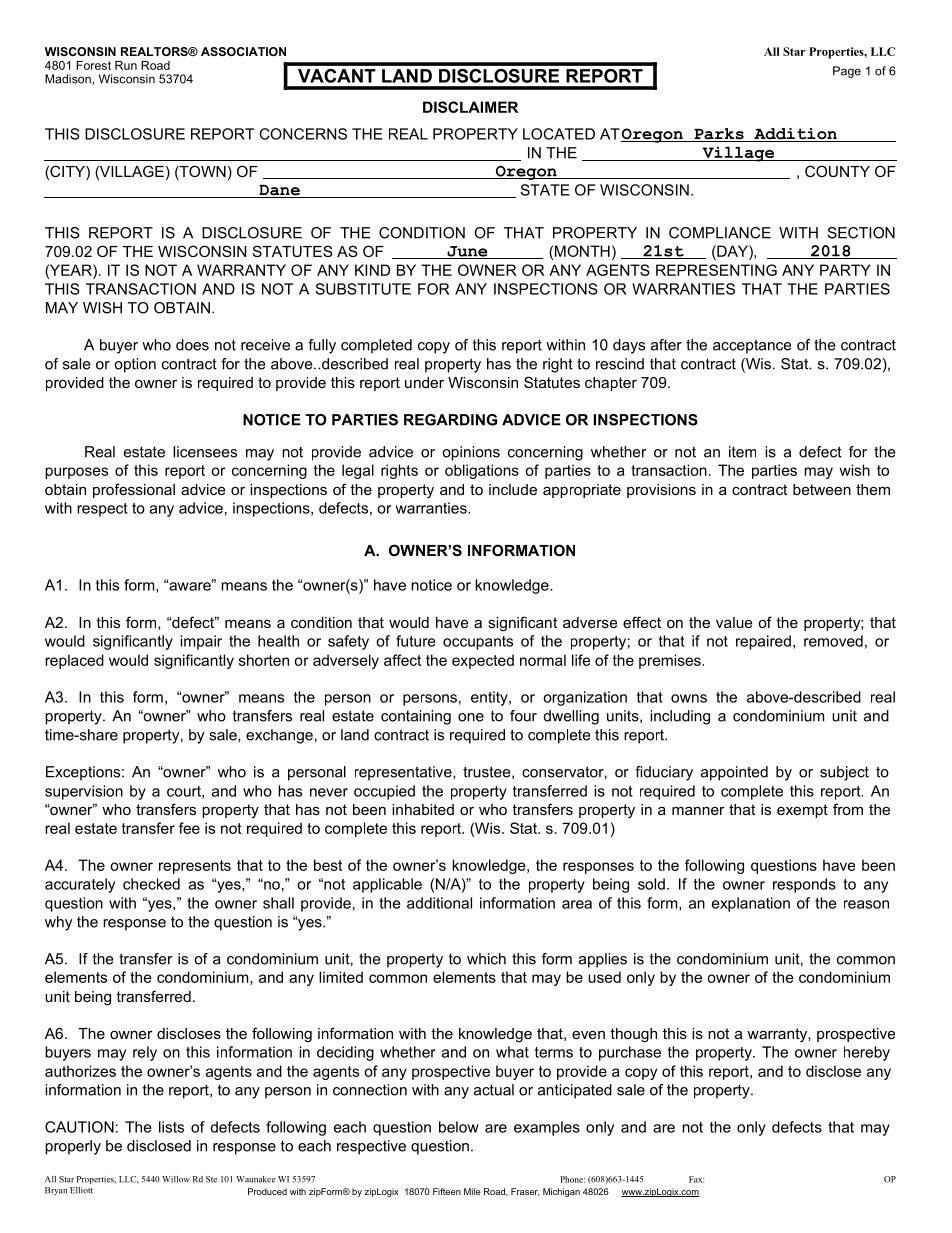  Describe the element at coordinates (467, 252) in the page. I see `June` at that location.
